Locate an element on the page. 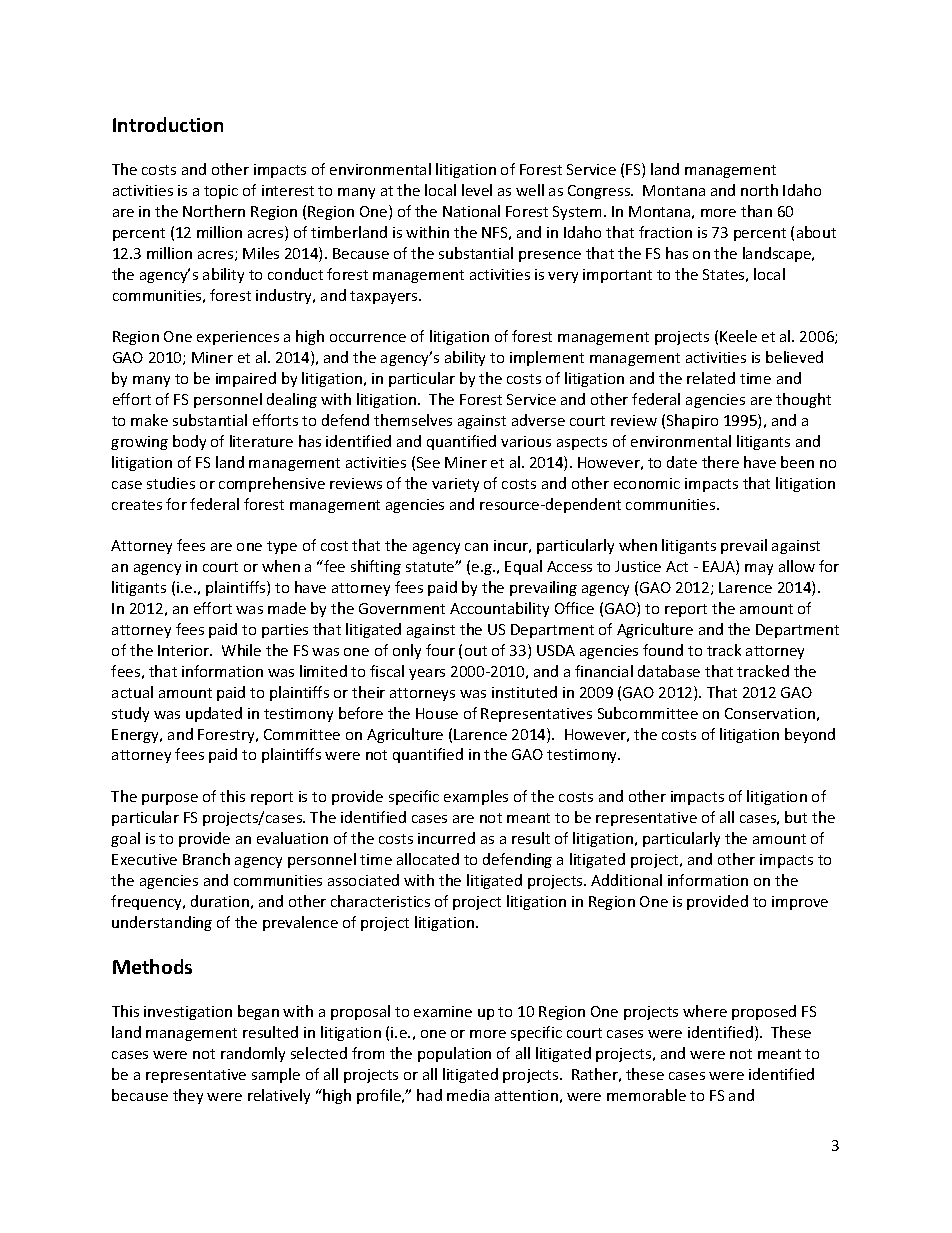 This document has height=1233, width=952. Branch is located at coordinates (206, 859).
